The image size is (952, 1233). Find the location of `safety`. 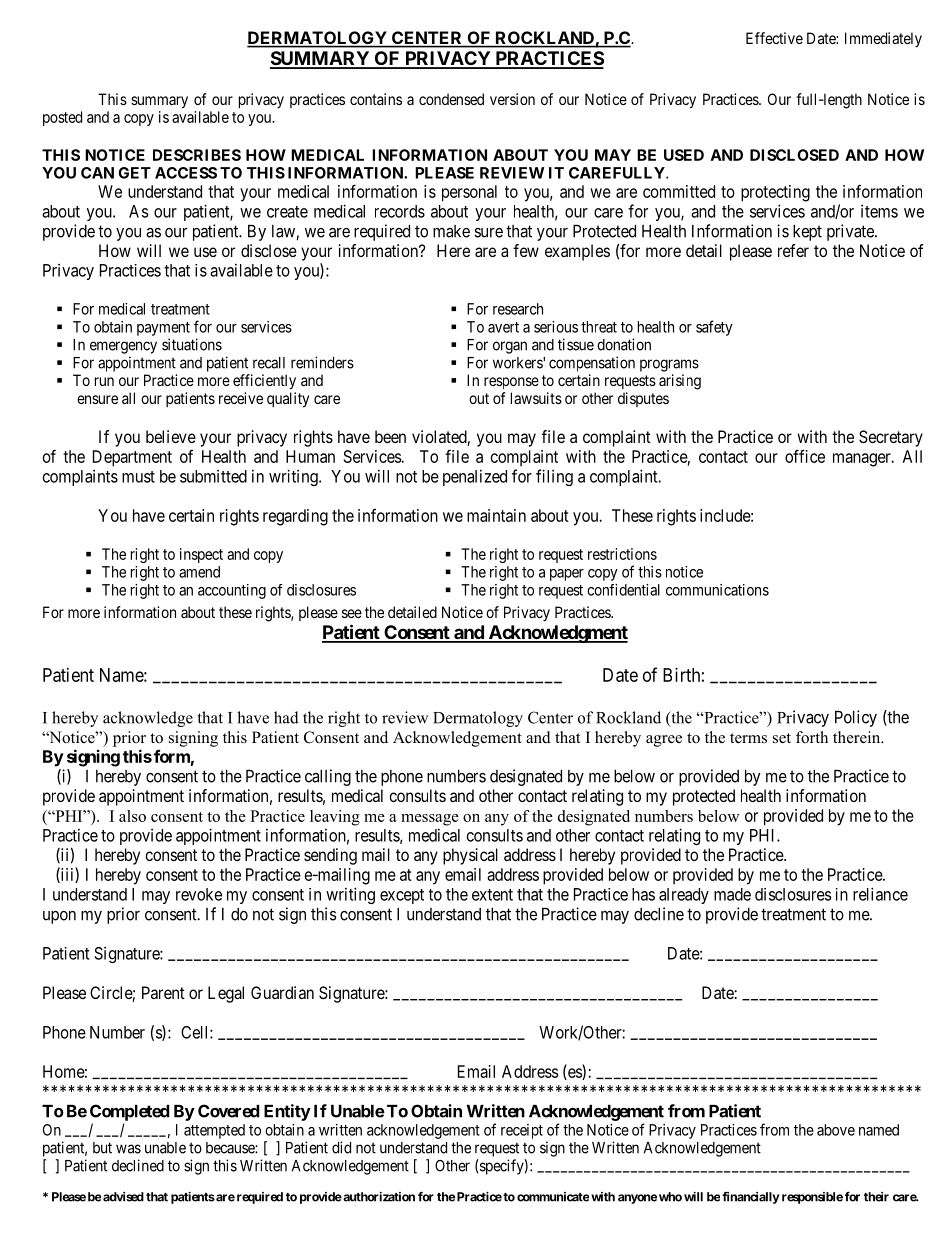

safety is located at coordinates (714, 328).
